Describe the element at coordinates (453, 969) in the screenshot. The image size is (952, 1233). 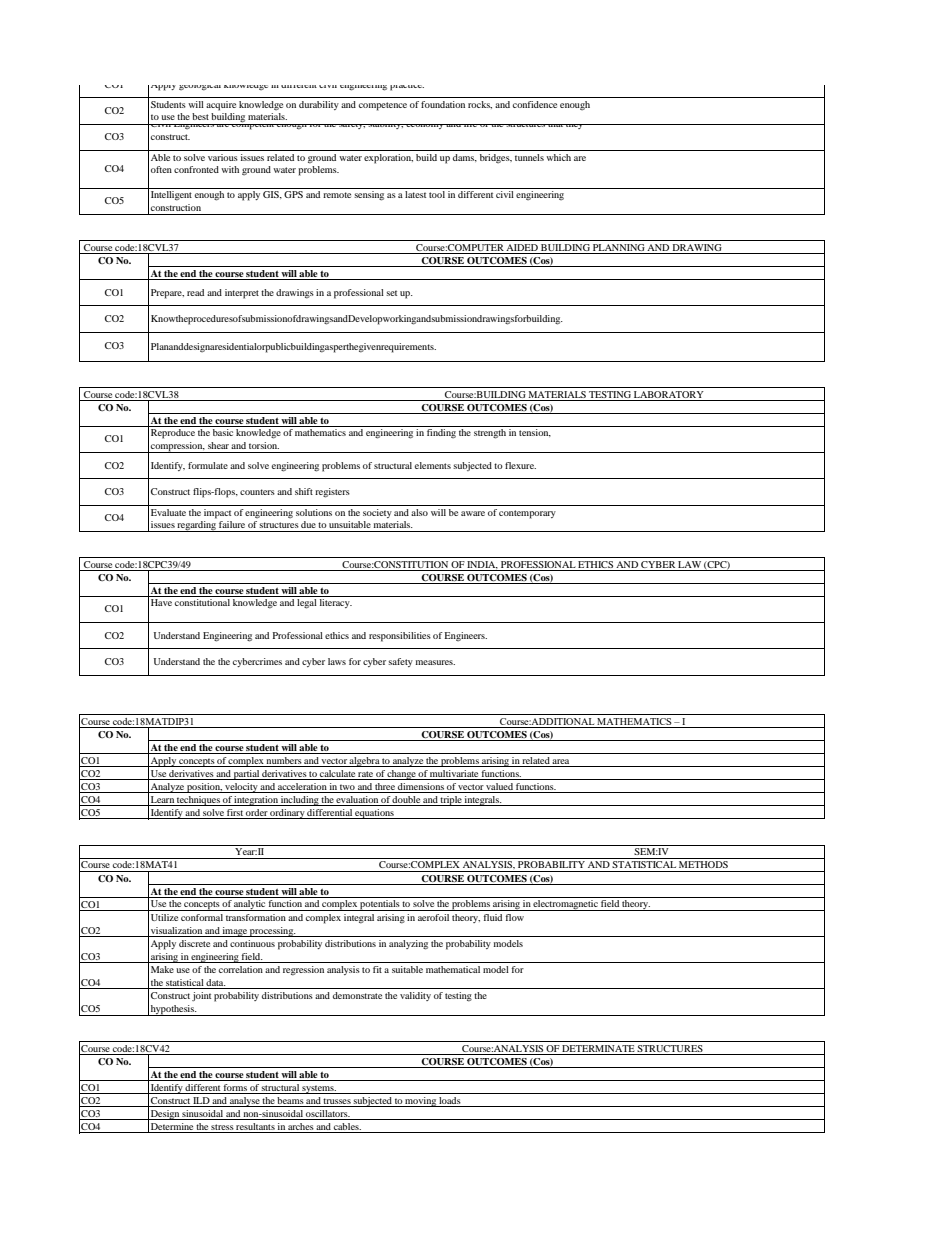
I see `mathematical` at that location.
